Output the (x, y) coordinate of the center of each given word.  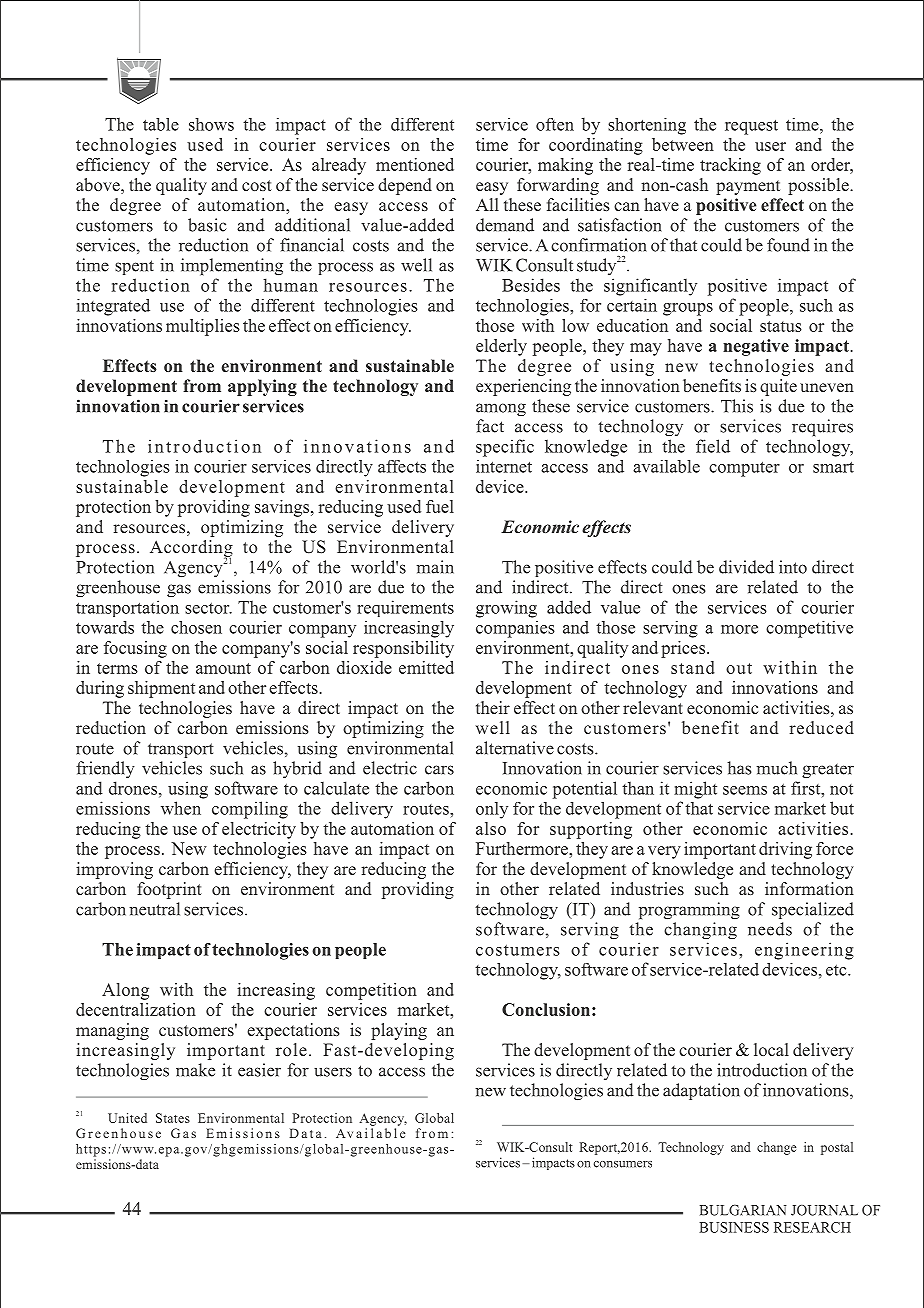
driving (785, 850)
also (491, 828)
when (181, 808)
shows (211, 124)
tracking (730, 166)
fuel (440, 506)
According (191, 550)
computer (744, 469)
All (487, 204)
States (173, 1118)
